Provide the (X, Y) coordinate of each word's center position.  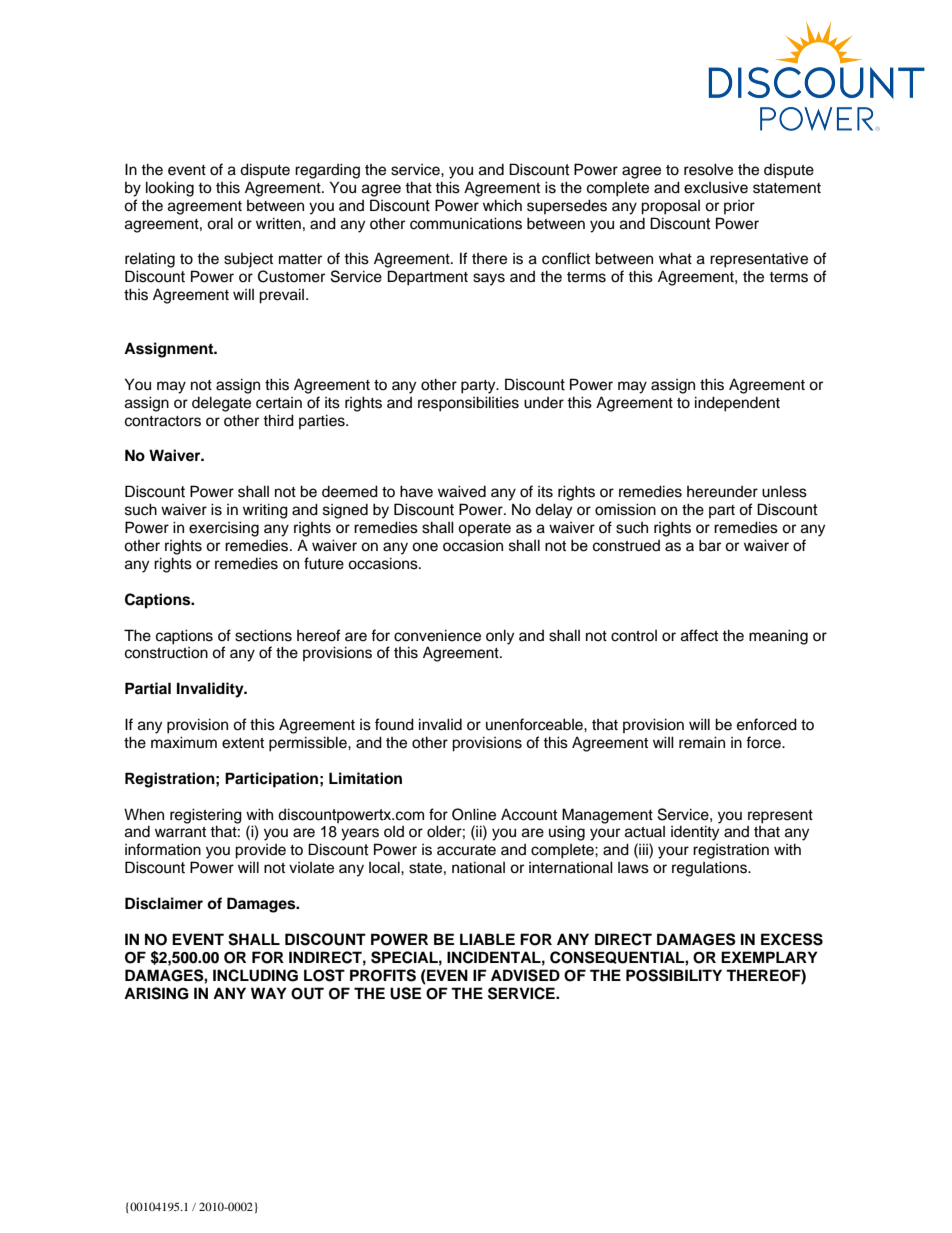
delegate (221, 404)
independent (737, 404)
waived (462, 491)
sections (263, 635)
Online (474, 814)
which (502, 205)
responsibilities (468, 404)
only (500, 637)
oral (220, 223)
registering (206, 816)
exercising (224, 529)
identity (695, 833)
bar (710, 545)
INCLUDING (255, 975)
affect (699, 635)
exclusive (716, 188)
